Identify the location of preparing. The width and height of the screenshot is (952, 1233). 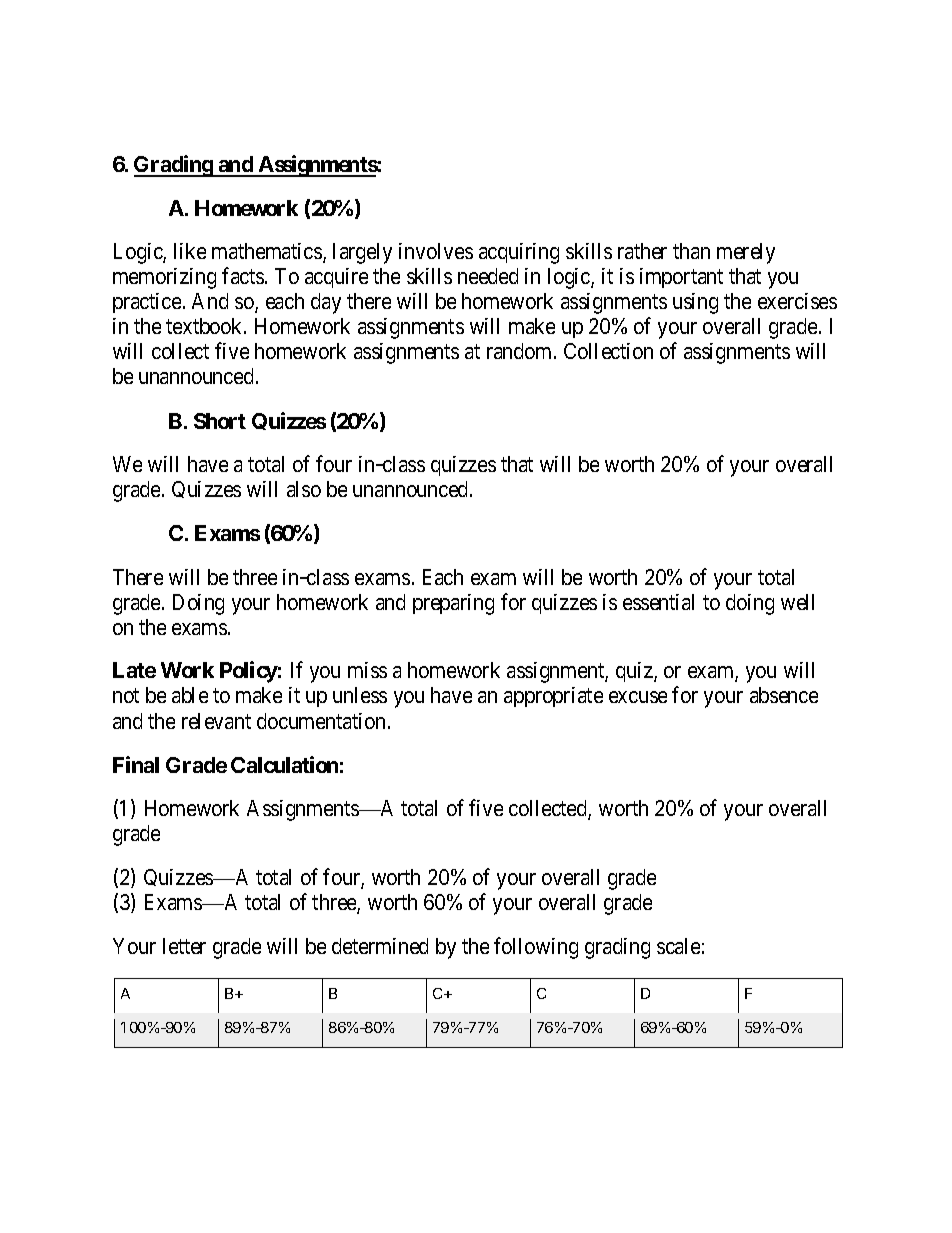
(453, 604).
